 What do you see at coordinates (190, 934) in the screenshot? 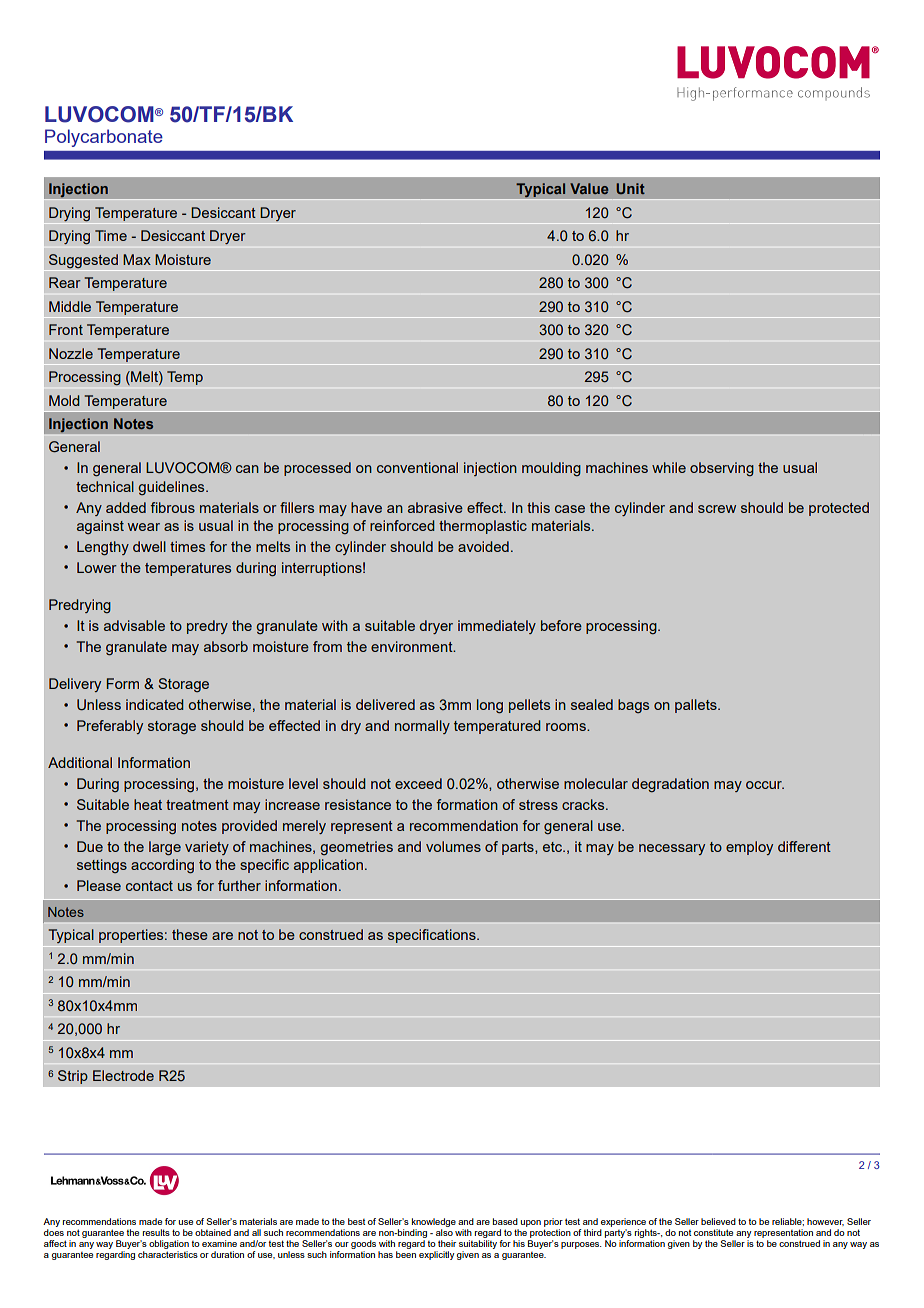
I see `these` at bounding box center [190, 934].
